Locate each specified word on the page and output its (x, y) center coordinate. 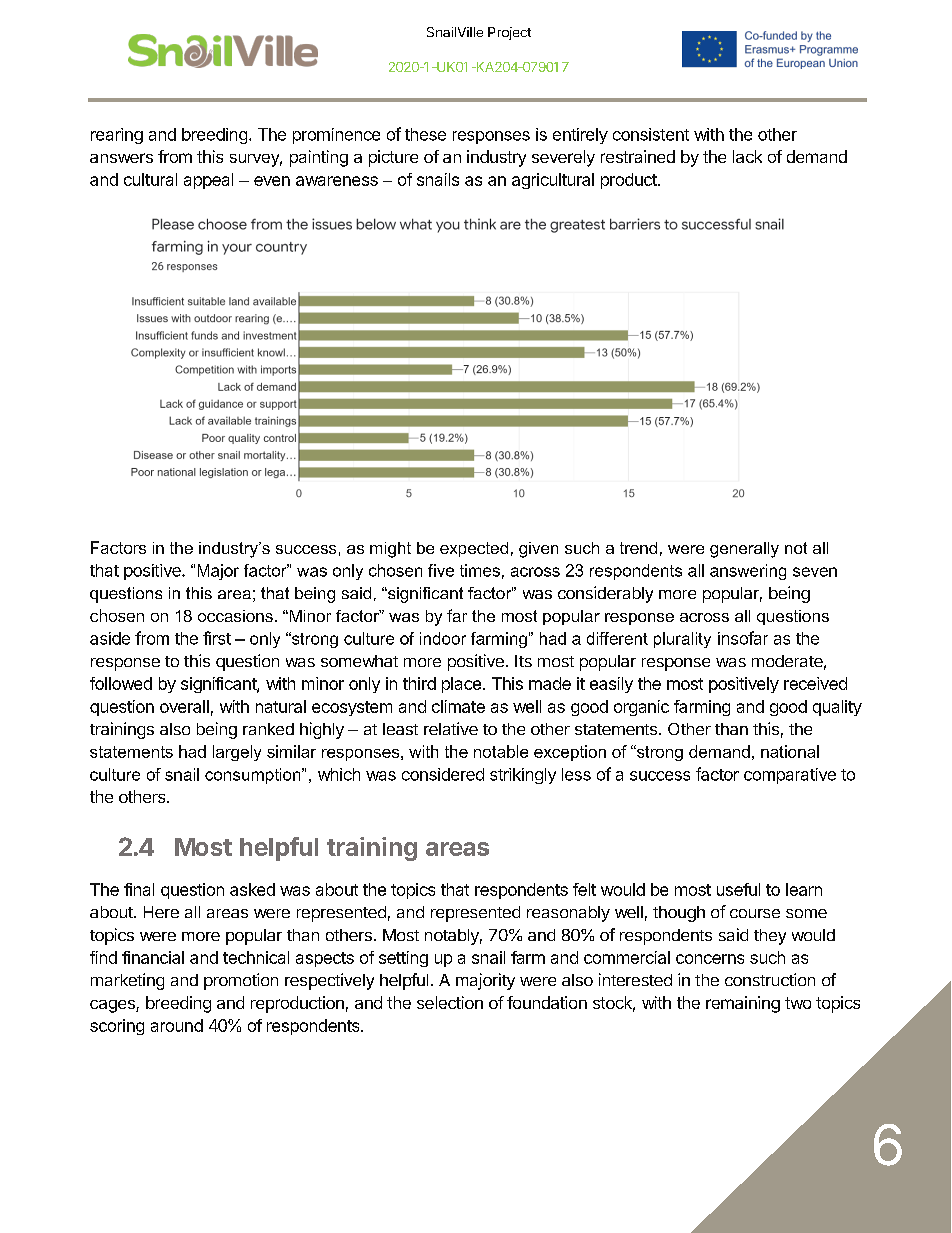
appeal (208, 181)
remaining (743, 1004)
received (815, 683)
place (461, 685)
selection (450, 1002)
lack (747, 156)
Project (509, 33)
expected (474, 549)
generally (744, 550)
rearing (117, 136)
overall (184, 706)
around (177, 1025)
